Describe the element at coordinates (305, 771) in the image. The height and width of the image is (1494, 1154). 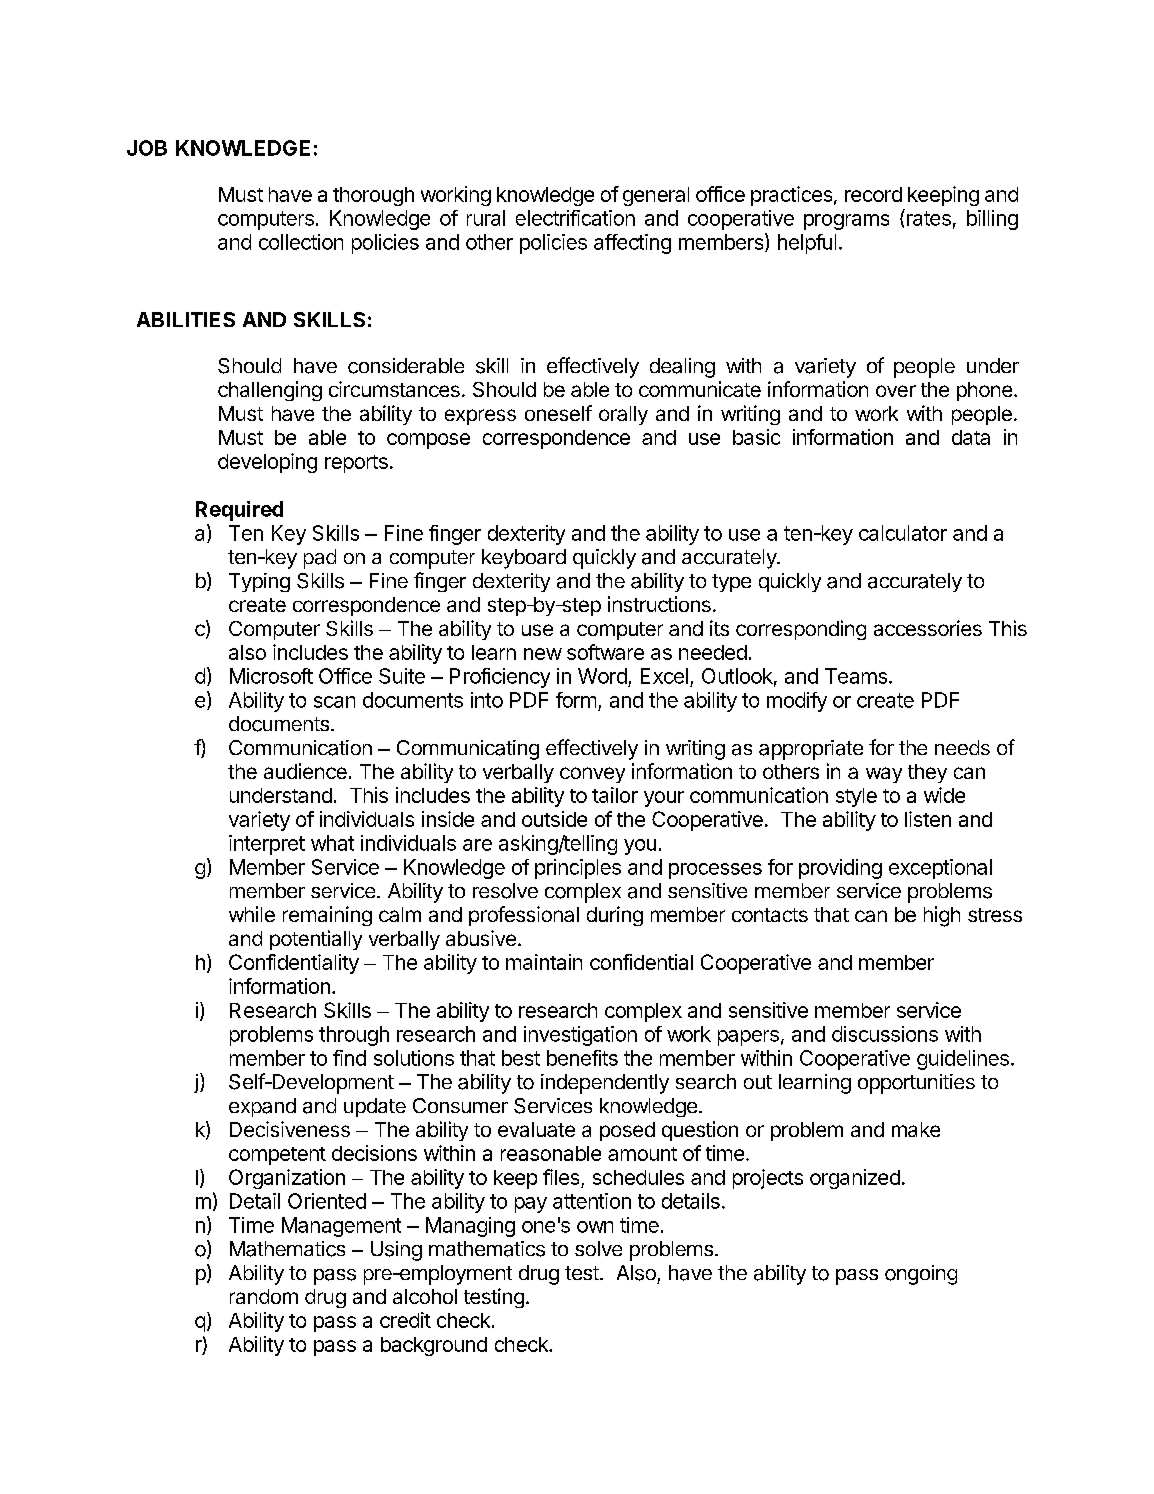
I see `audience` at that location.
